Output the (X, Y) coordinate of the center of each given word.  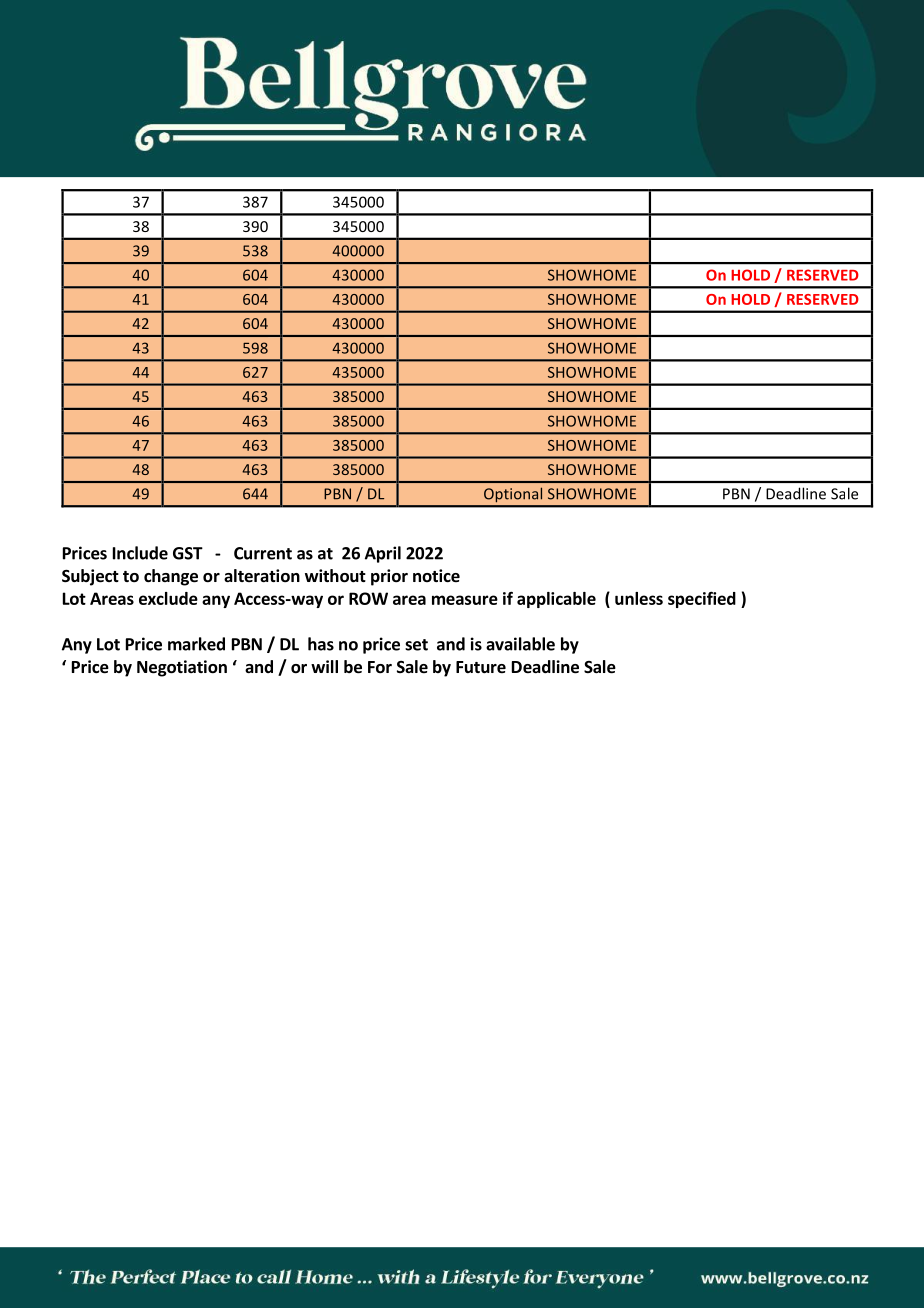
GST (188, 553)
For (380, 667)
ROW (368, 598)
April (383, 554)
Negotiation (182, 668)
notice (436, 576)
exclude (168, 598)
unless (639, 598)
